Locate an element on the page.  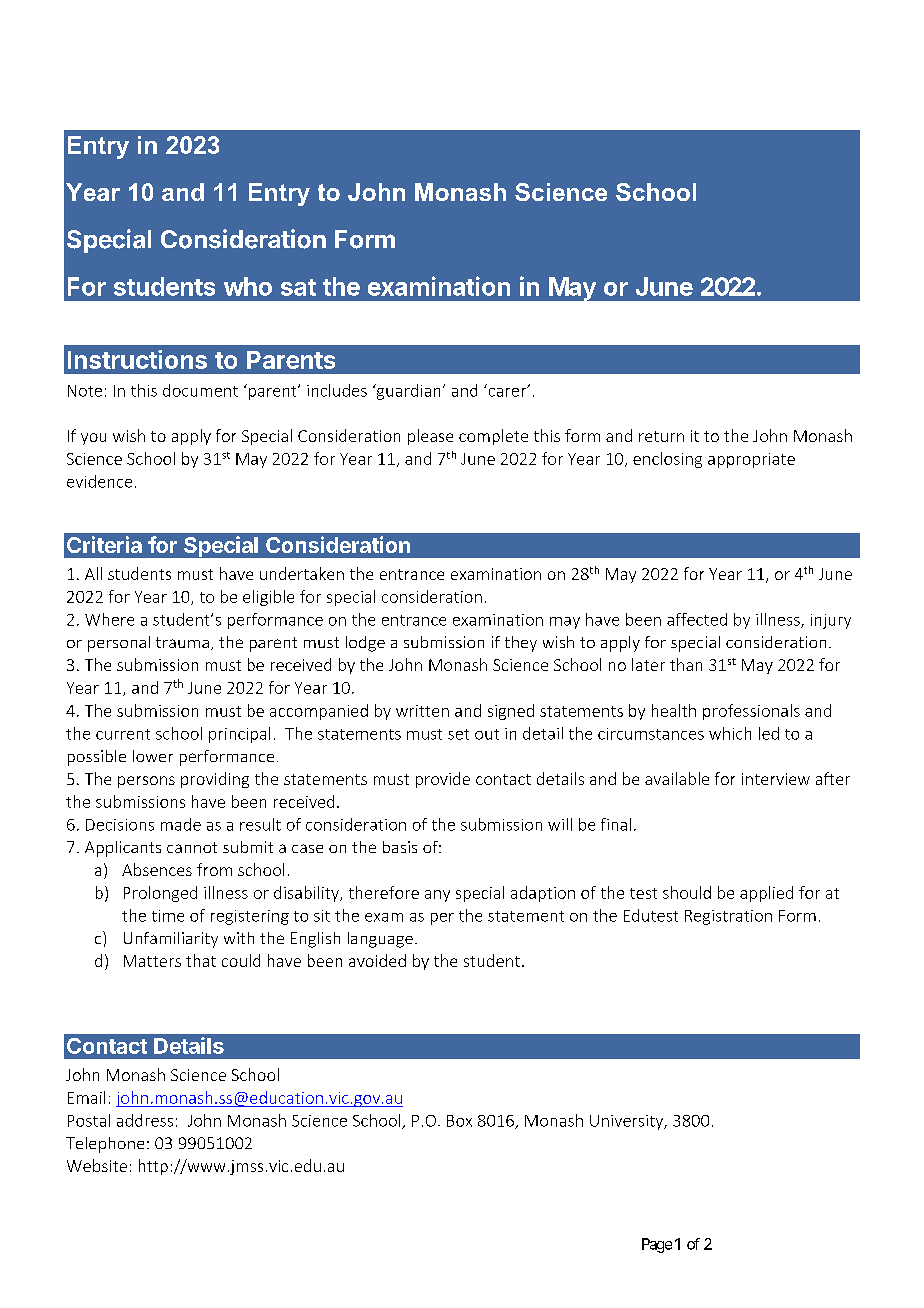
trauma is located at coordinates (182, 642).
